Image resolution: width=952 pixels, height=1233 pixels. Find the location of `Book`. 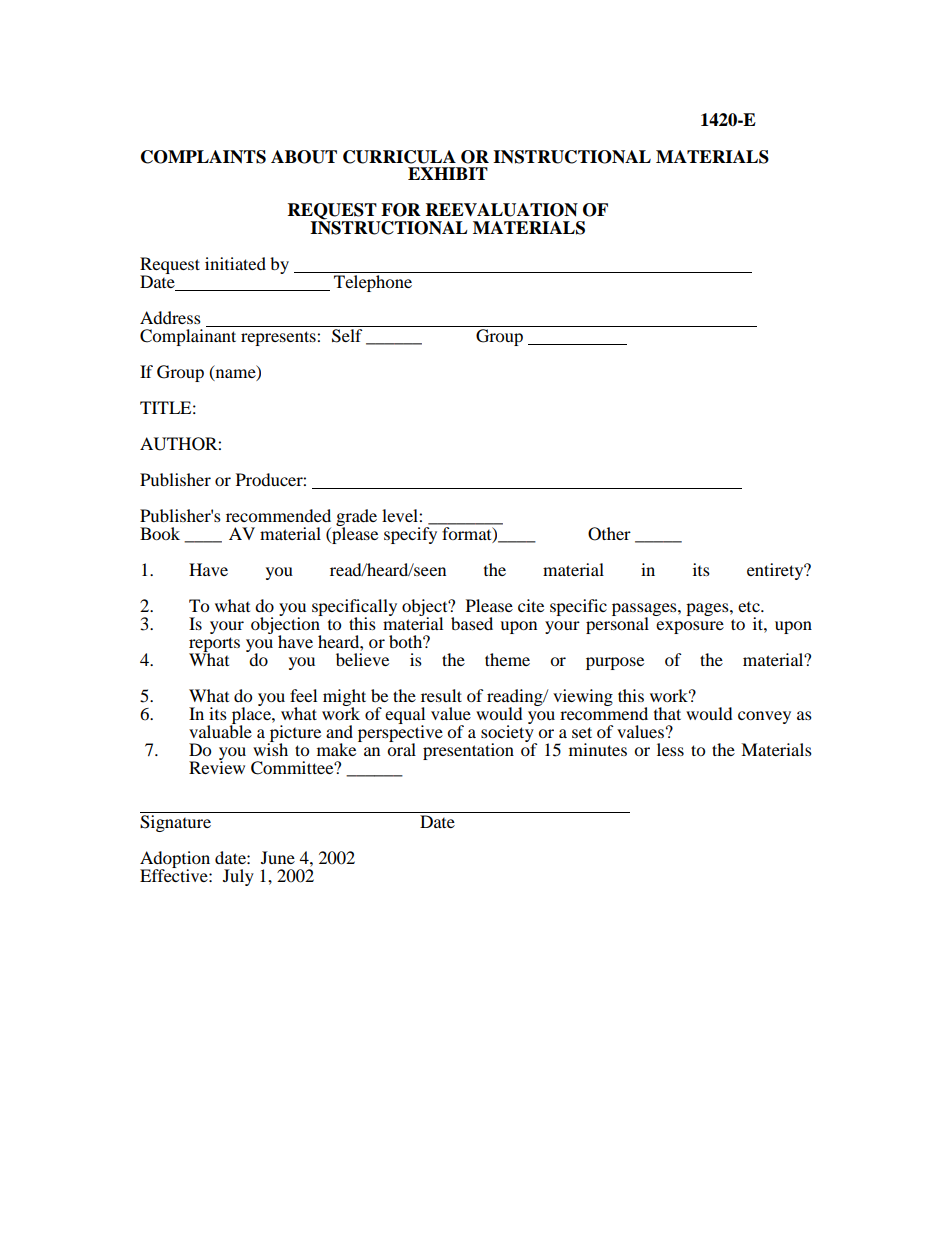

Book is located at coordinates (160, 533).
